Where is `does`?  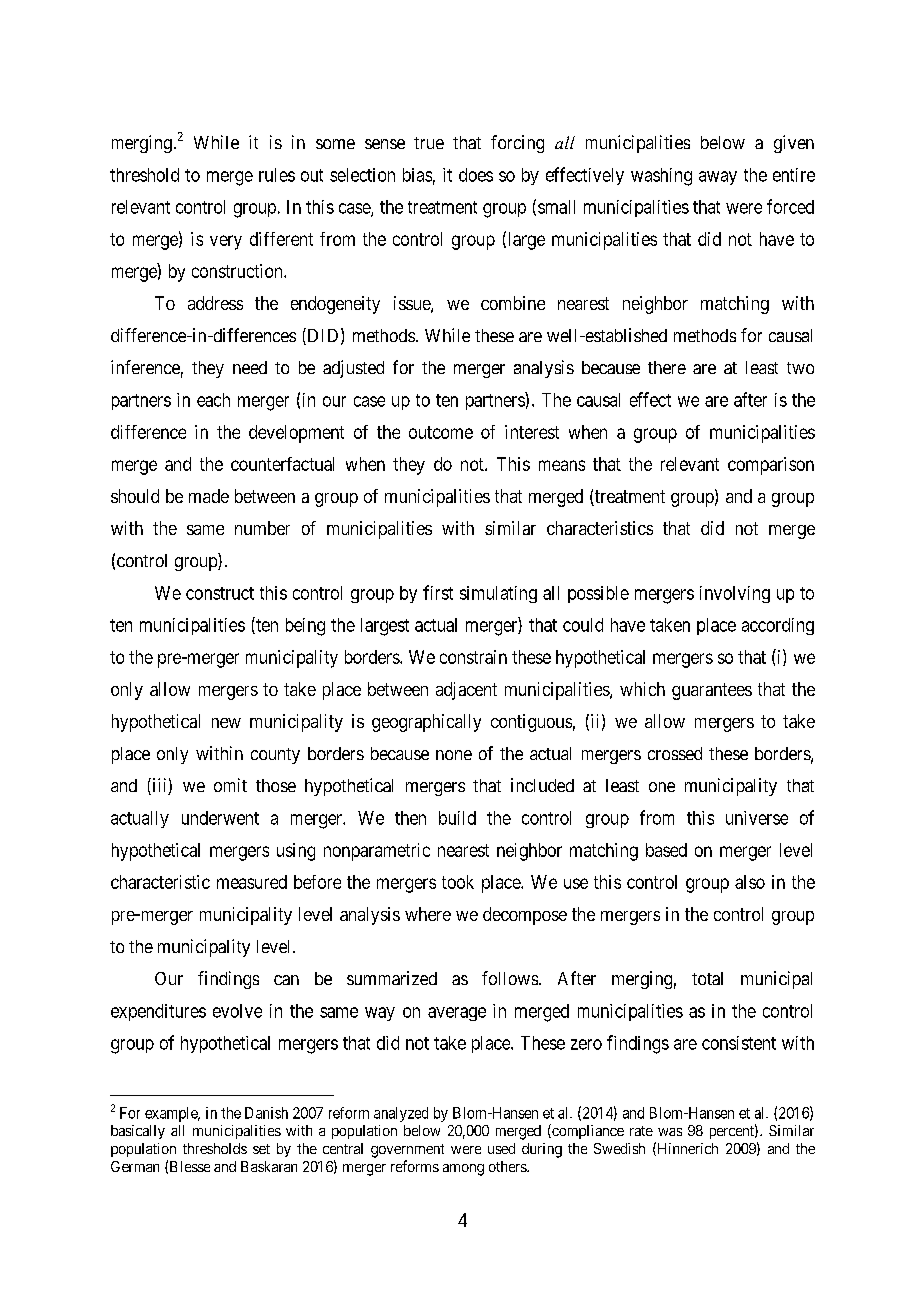
does is located at coordinates (476, 175).
